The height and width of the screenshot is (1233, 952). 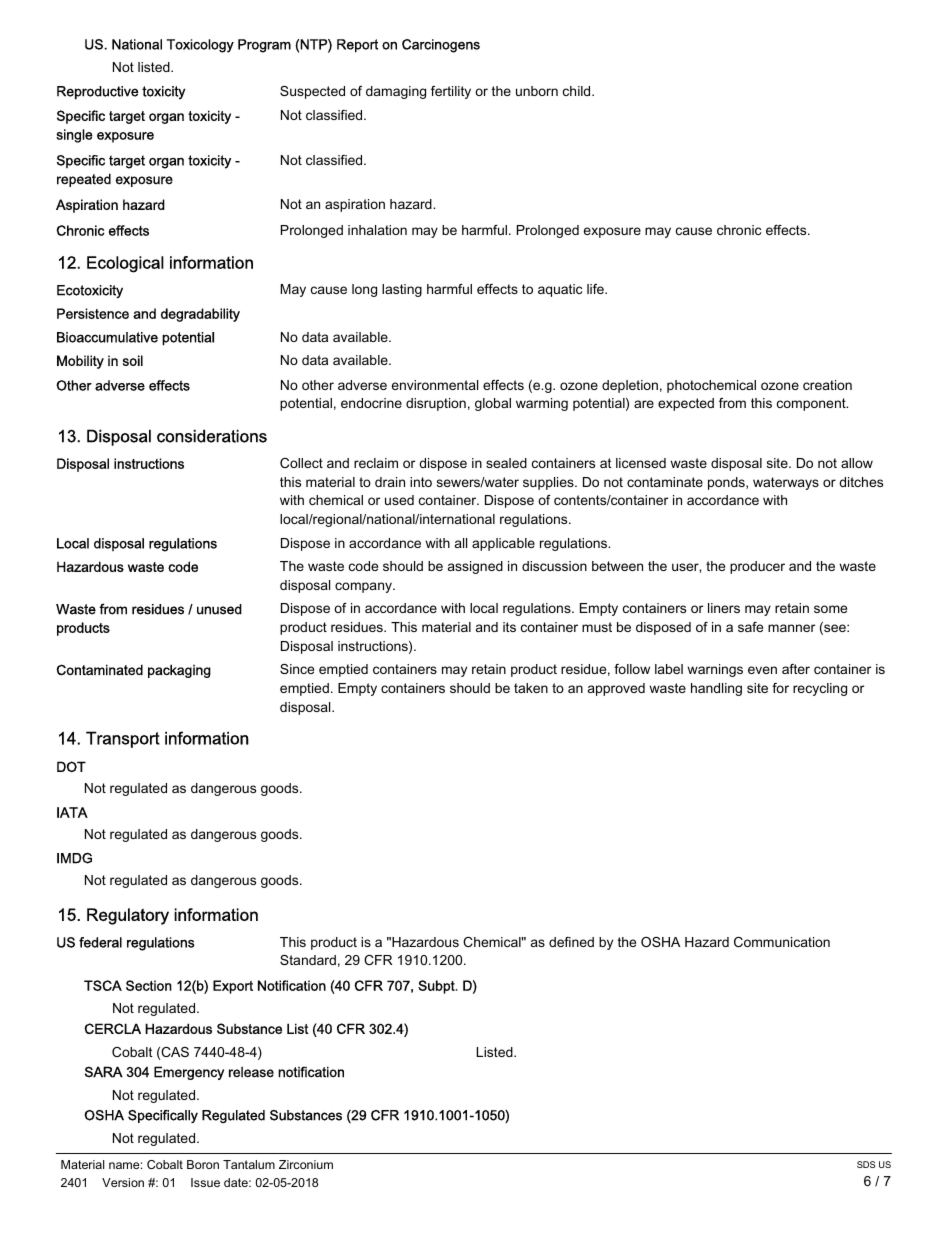 I want to click on safe, so click(x=750, y=627).
